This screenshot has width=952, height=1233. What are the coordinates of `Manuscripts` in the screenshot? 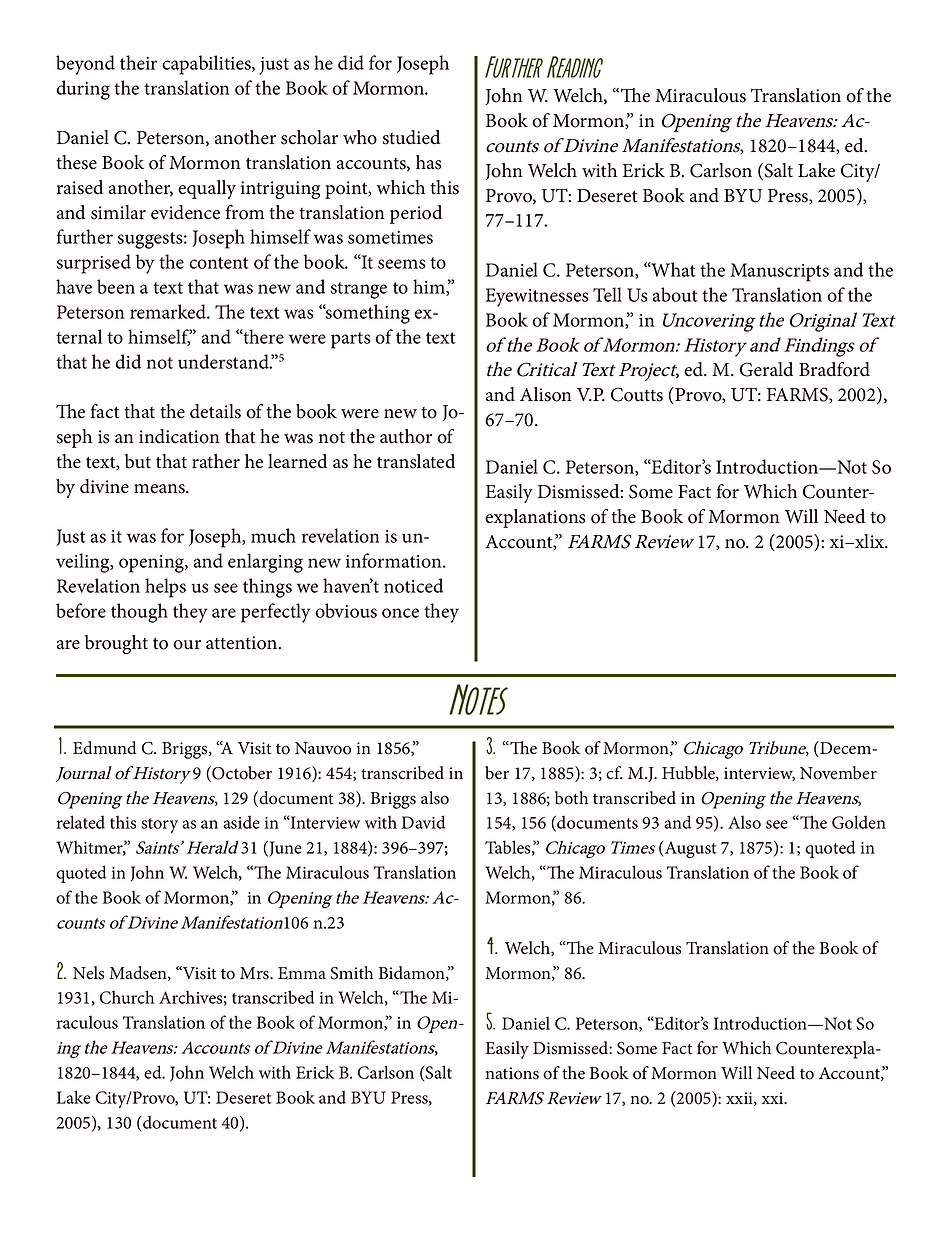 It's located at (779, 272).
